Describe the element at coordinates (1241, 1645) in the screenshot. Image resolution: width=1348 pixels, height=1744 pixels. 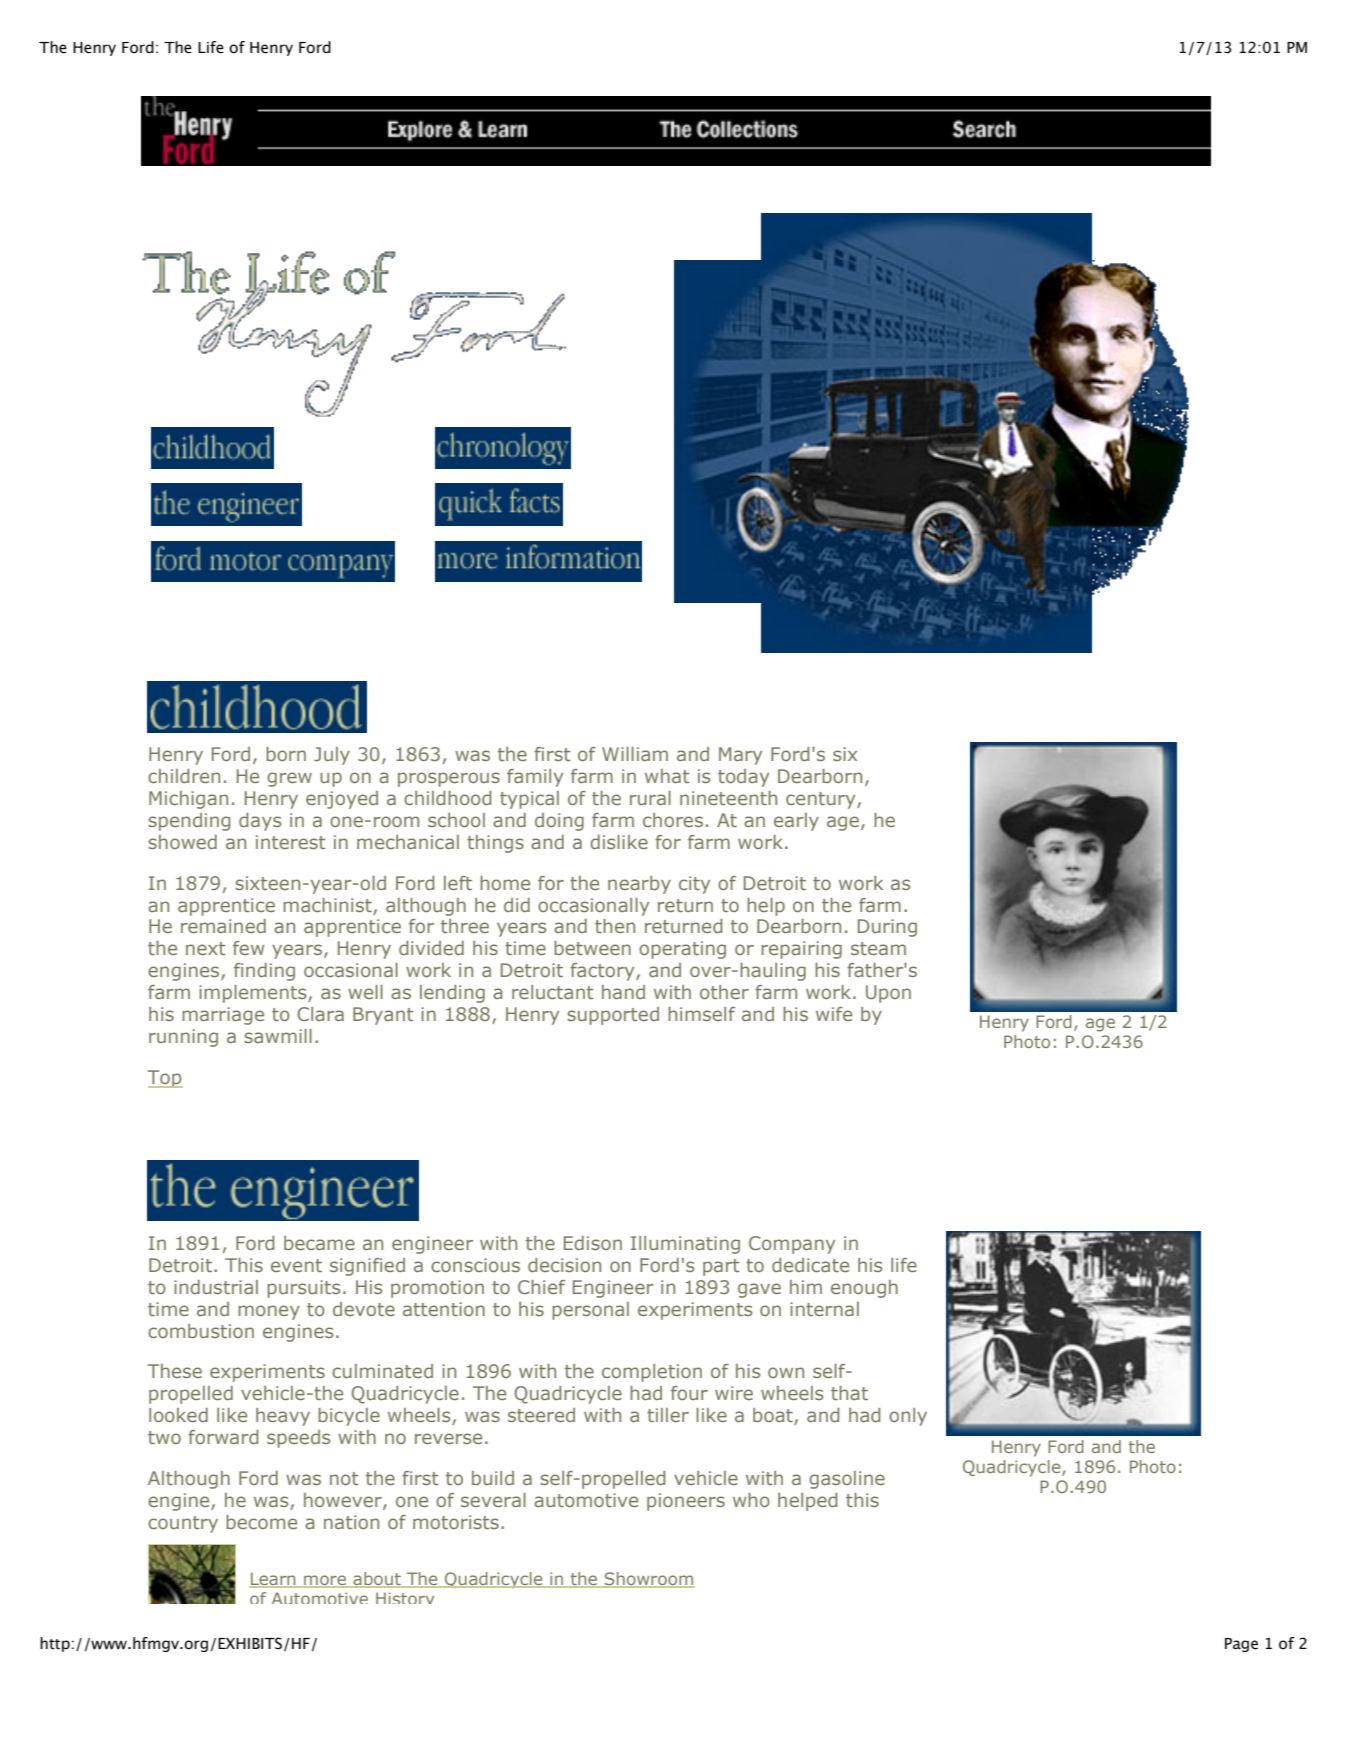
I see `Page` at that location.
